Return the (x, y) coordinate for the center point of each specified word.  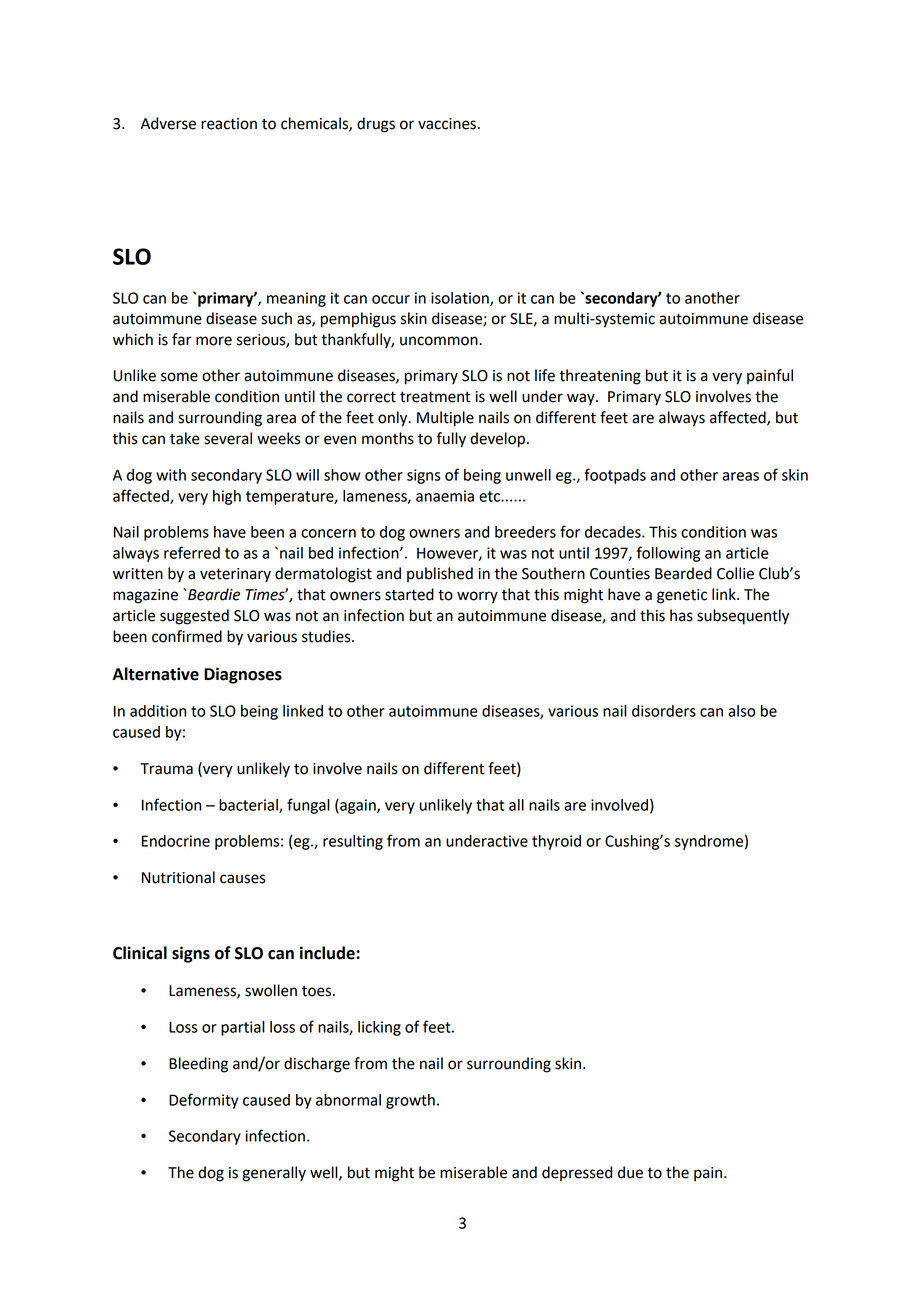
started (409, 594)
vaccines (447, 124)
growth (410, 1101)
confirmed (187, 636)
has (681, 615)
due (630, 1172)
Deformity (203, 1101)
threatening (600, 377)
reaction (229, 124)
